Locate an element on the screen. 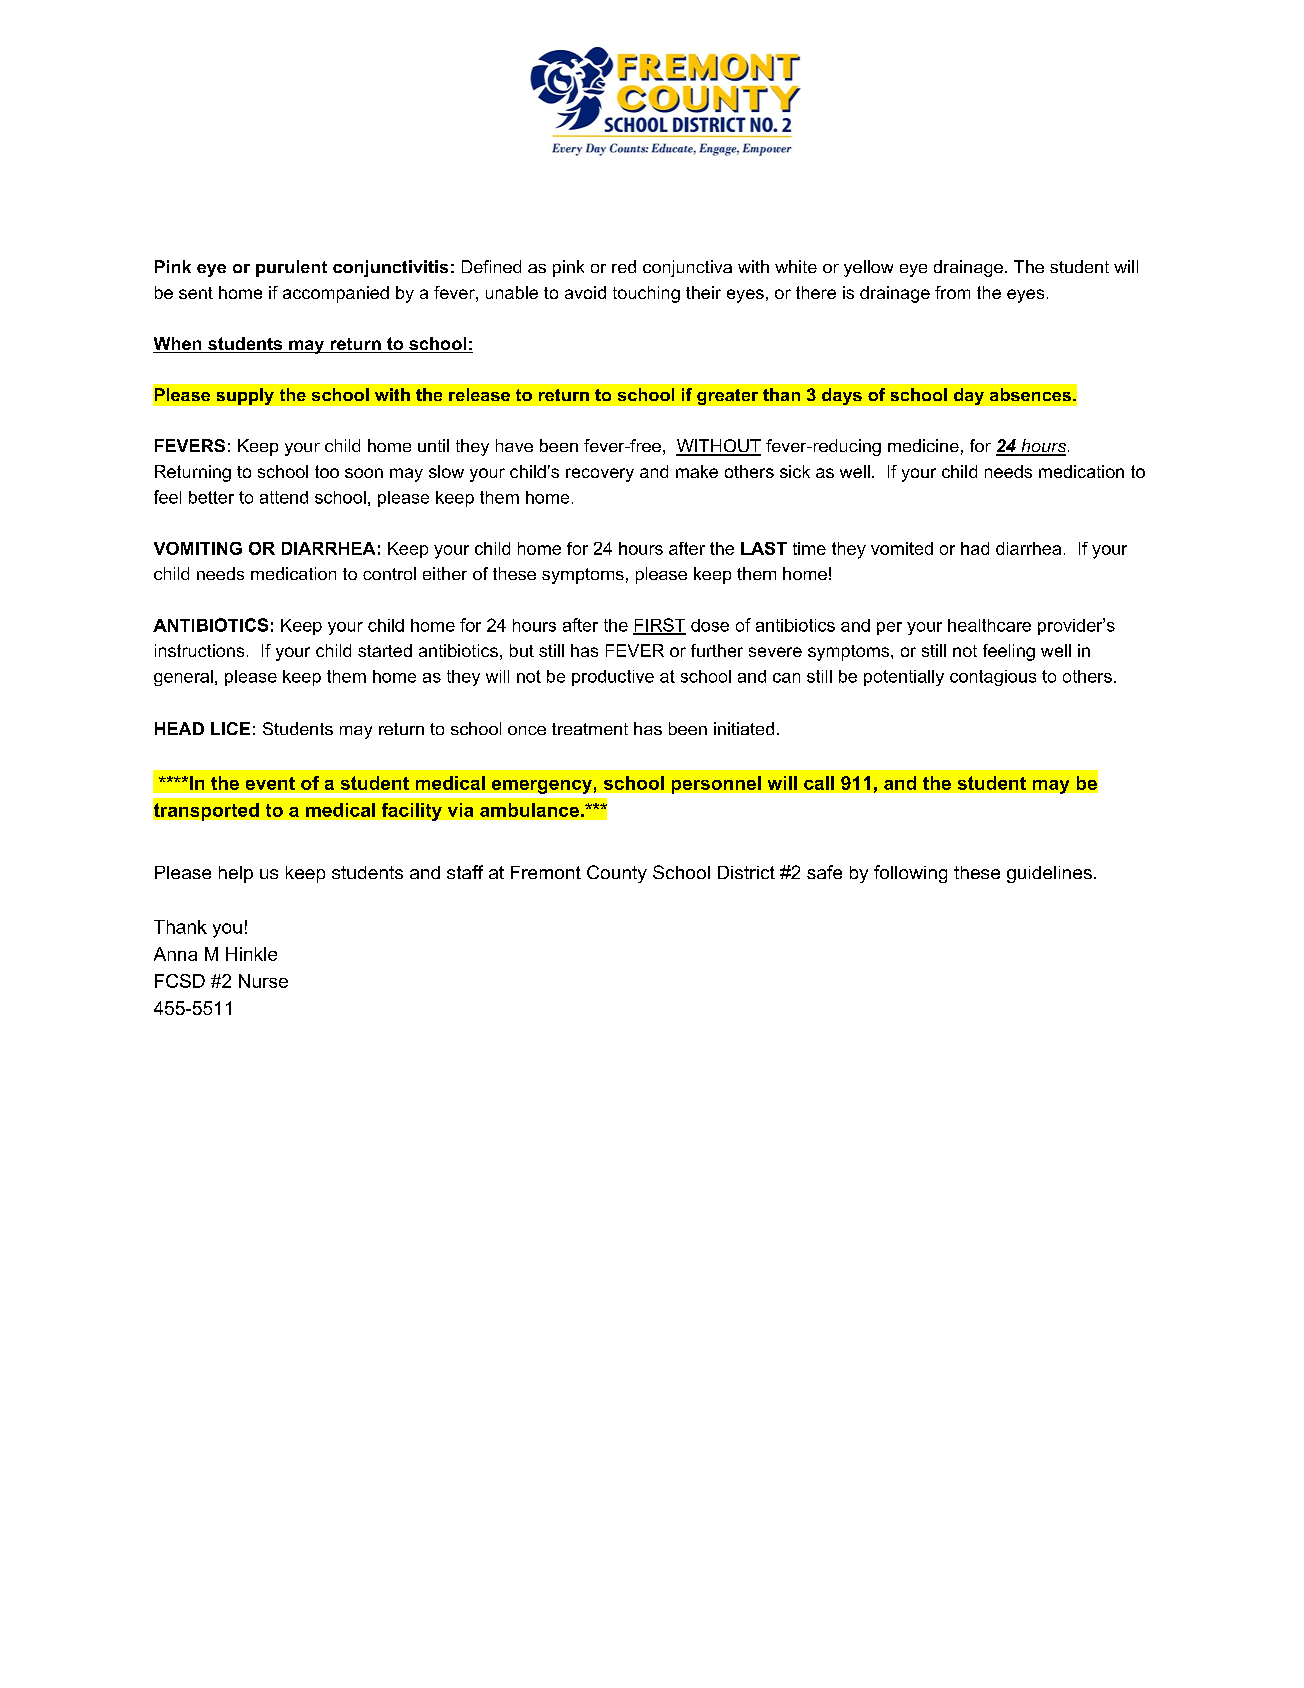 This screenshot has width=1304, height=1688. attend is located at coordinates (284, 497).
